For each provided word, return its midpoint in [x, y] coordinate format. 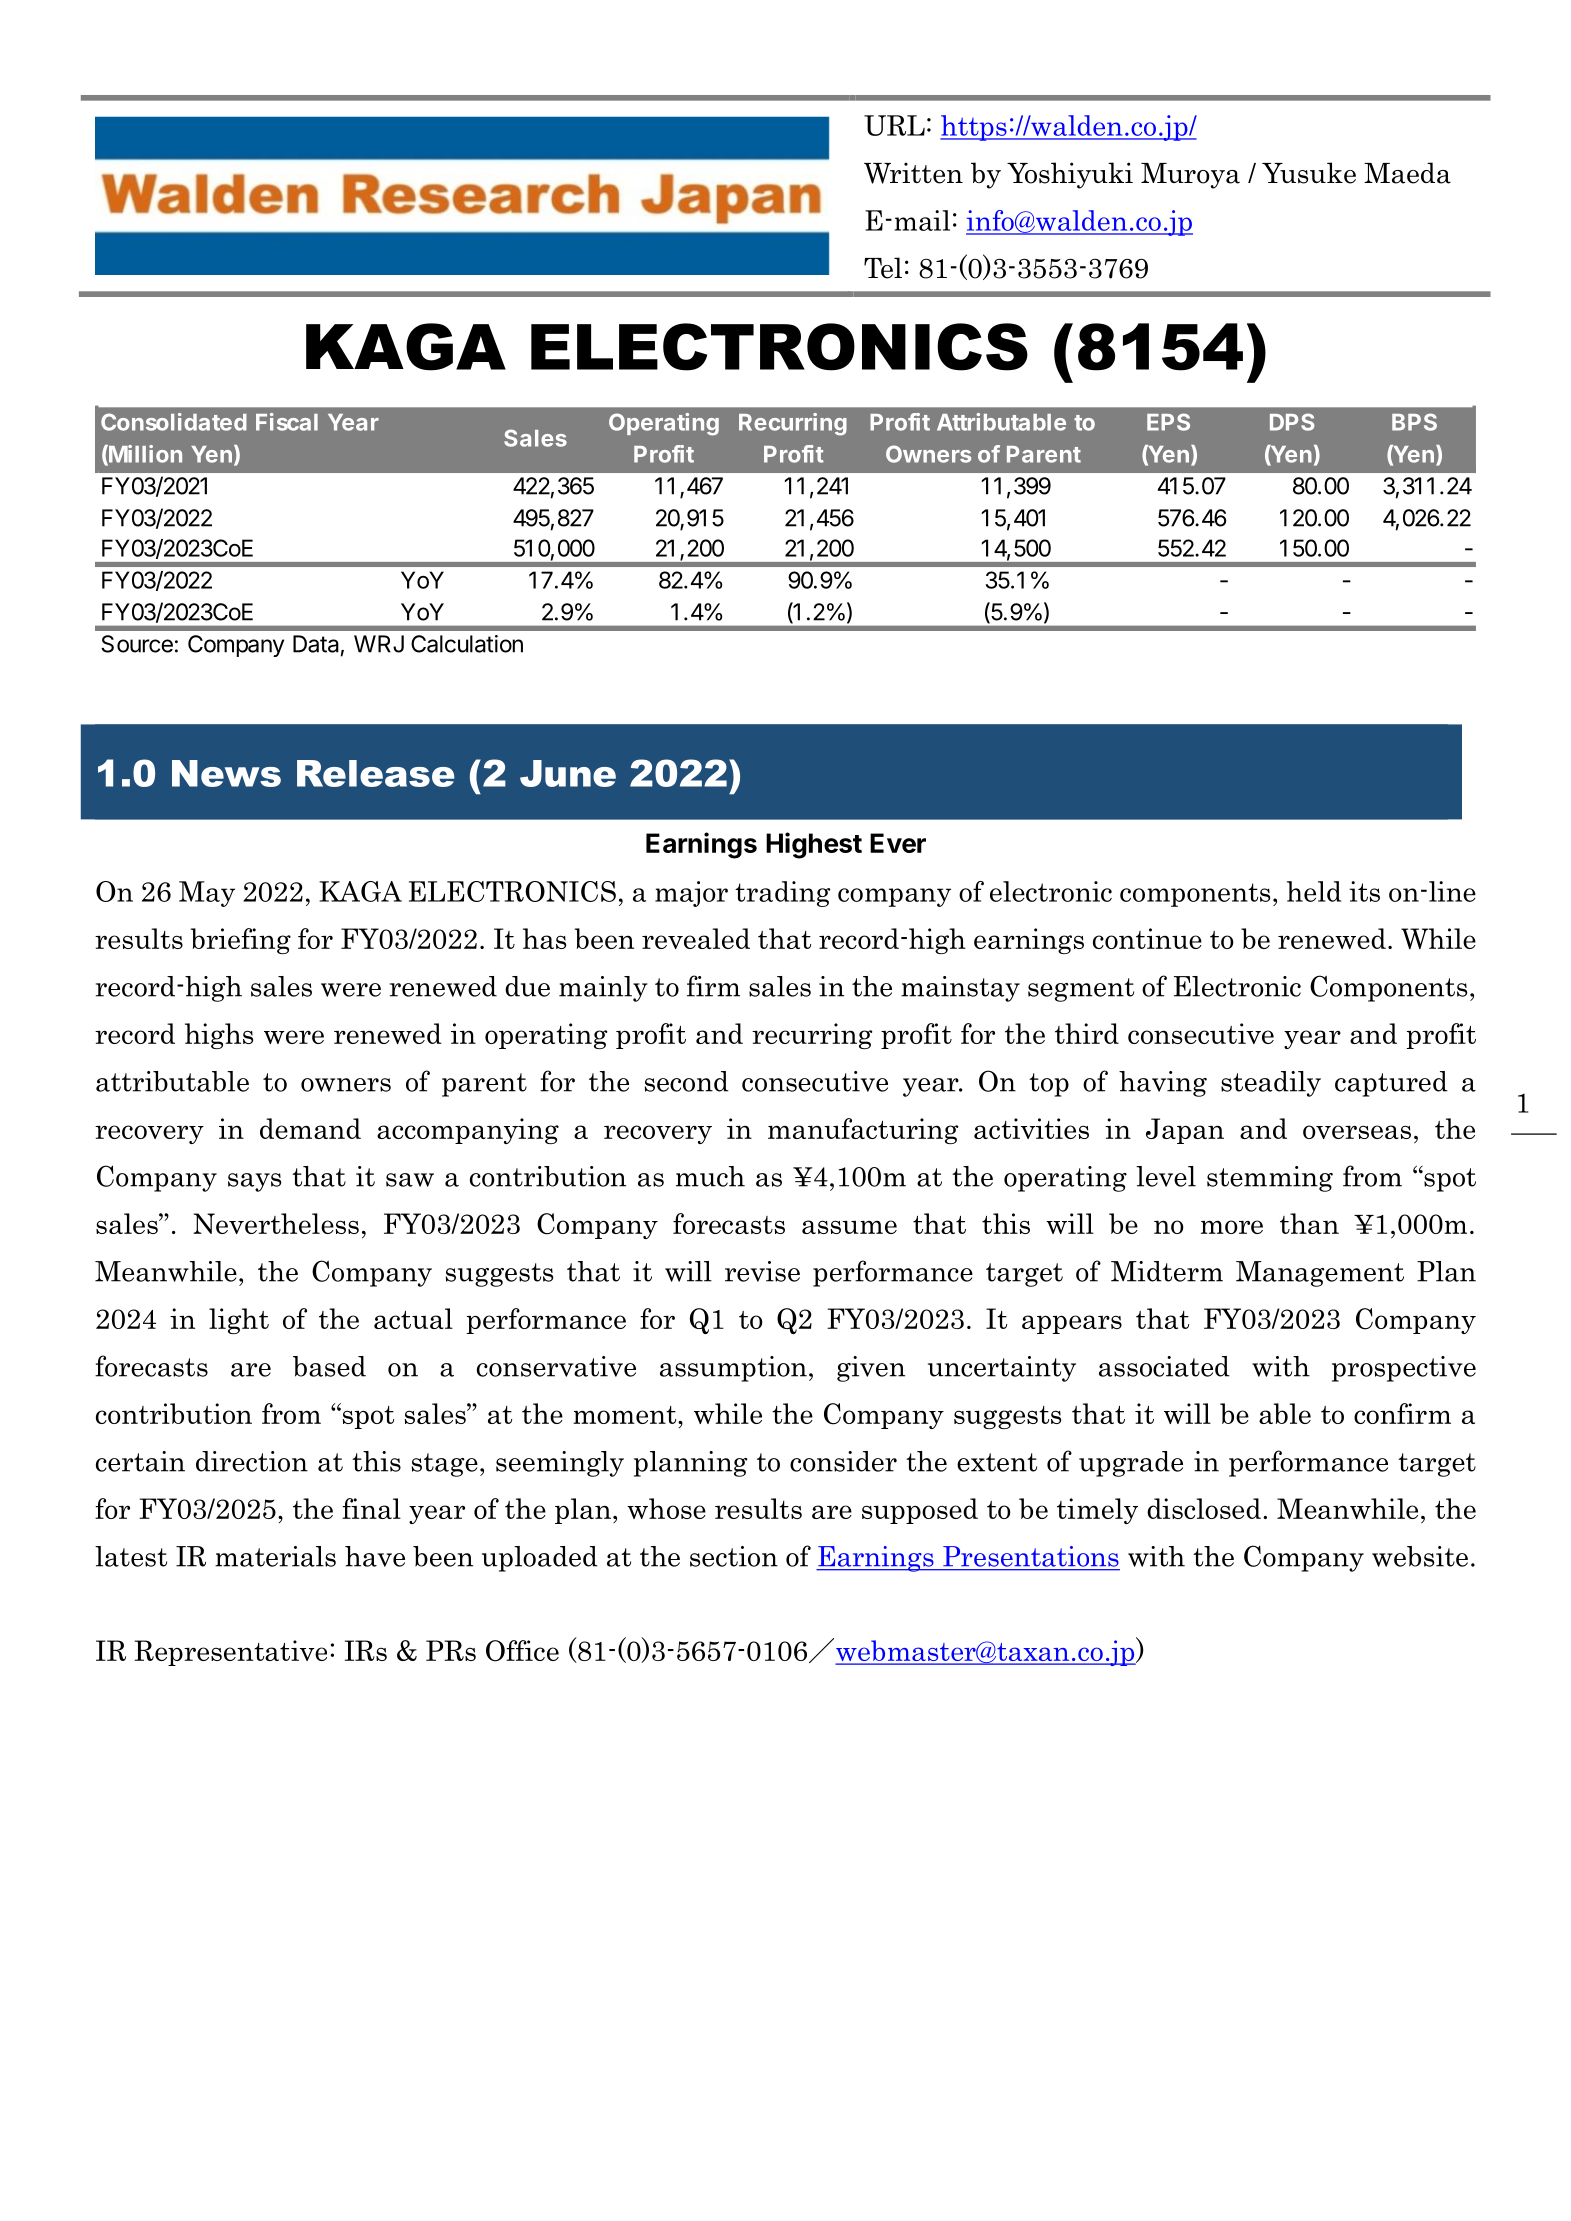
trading [783, 894]
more [1232, 1227]
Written [913, 173]
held [1314, 891]
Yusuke [1309, 173]
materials [275, 1556]
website [1420, 1556]
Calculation [467, 644]
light [239, 1321]
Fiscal [287, 422]
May [207, 894]
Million [144, 455]
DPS [1292, 422]
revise [762, 1271]
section [734, 1556]
